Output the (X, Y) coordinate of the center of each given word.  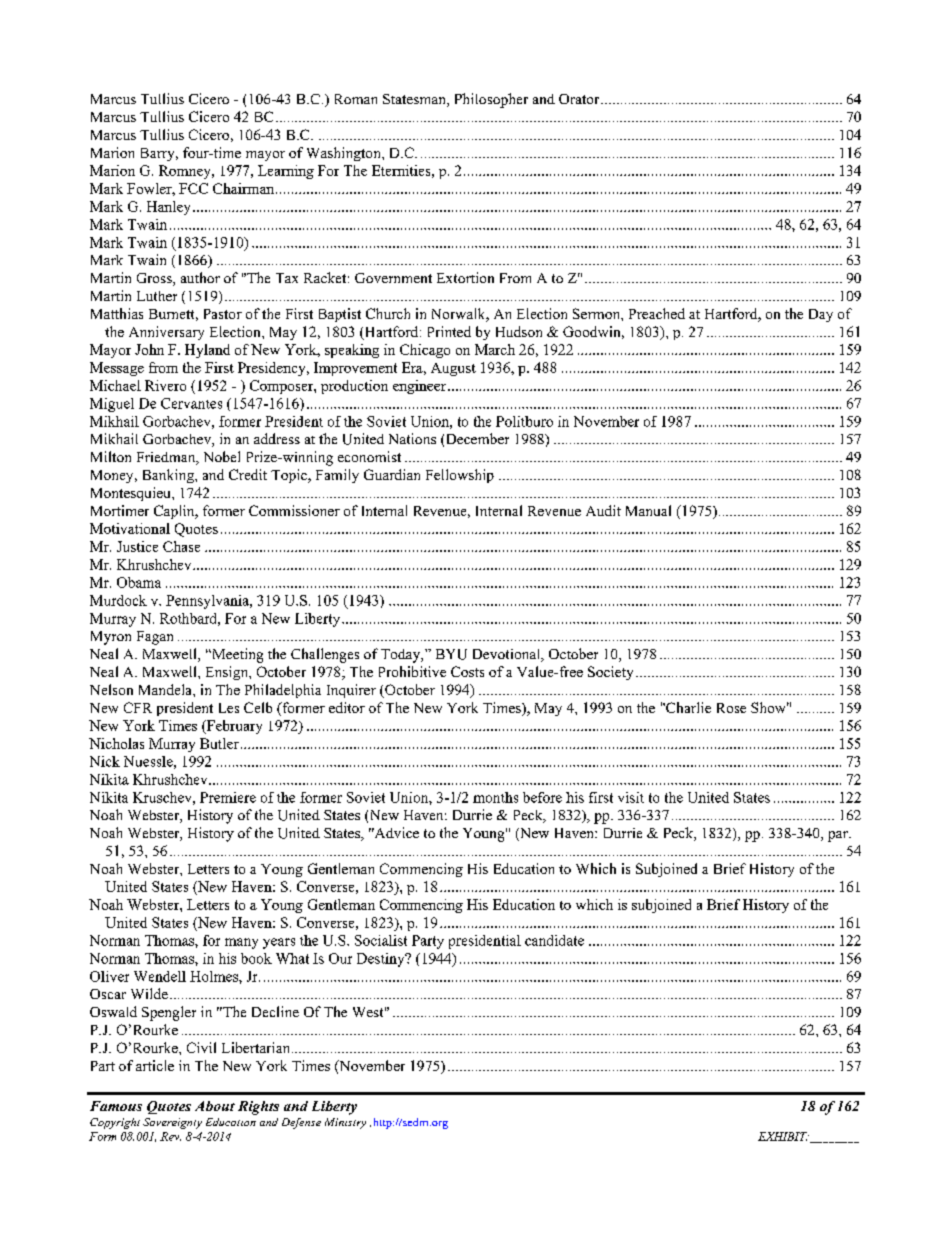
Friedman (167, 458)
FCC (193, 188)
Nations (412, 438)
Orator (580, 99)
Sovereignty (172, 1123)
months (495, 797)
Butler (219, 743)
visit (631, 797)
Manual (648, 510)
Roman (356, 99)
